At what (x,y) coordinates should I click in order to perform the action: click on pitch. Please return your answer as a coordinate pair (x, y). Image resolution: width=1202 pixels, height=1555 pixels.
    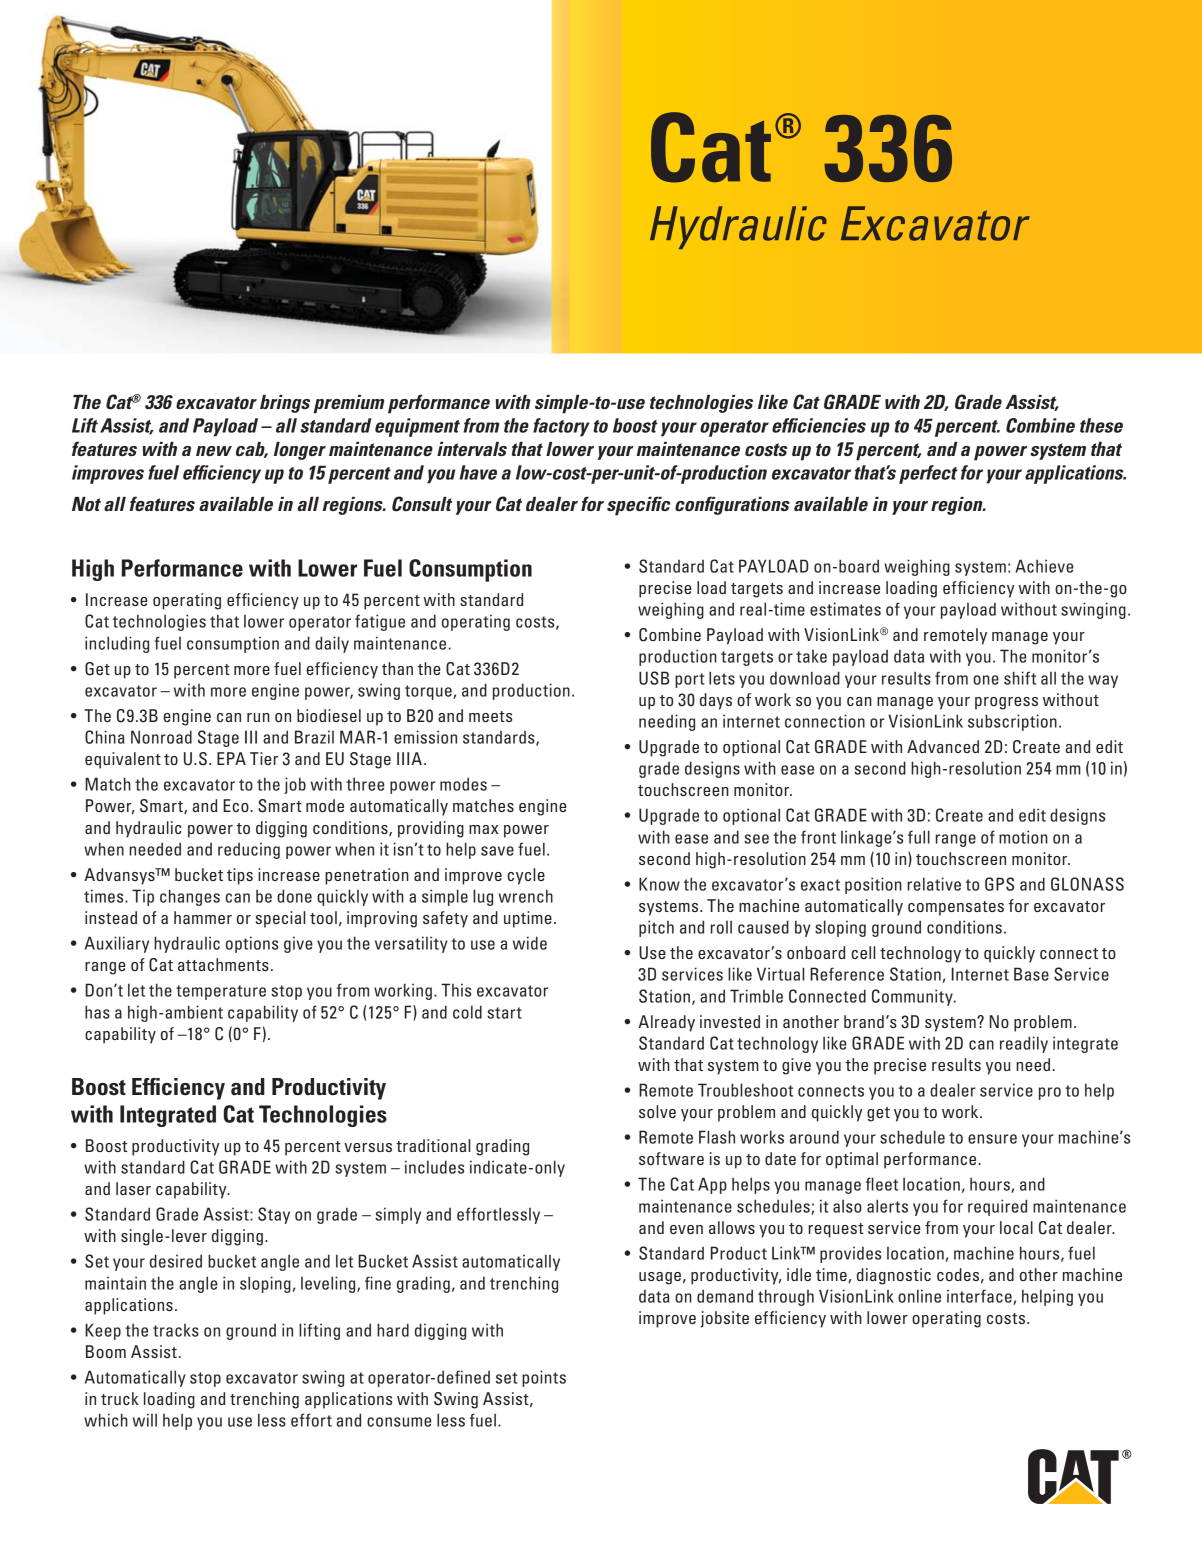
    Looking at the image, I should click on (656, 928).
